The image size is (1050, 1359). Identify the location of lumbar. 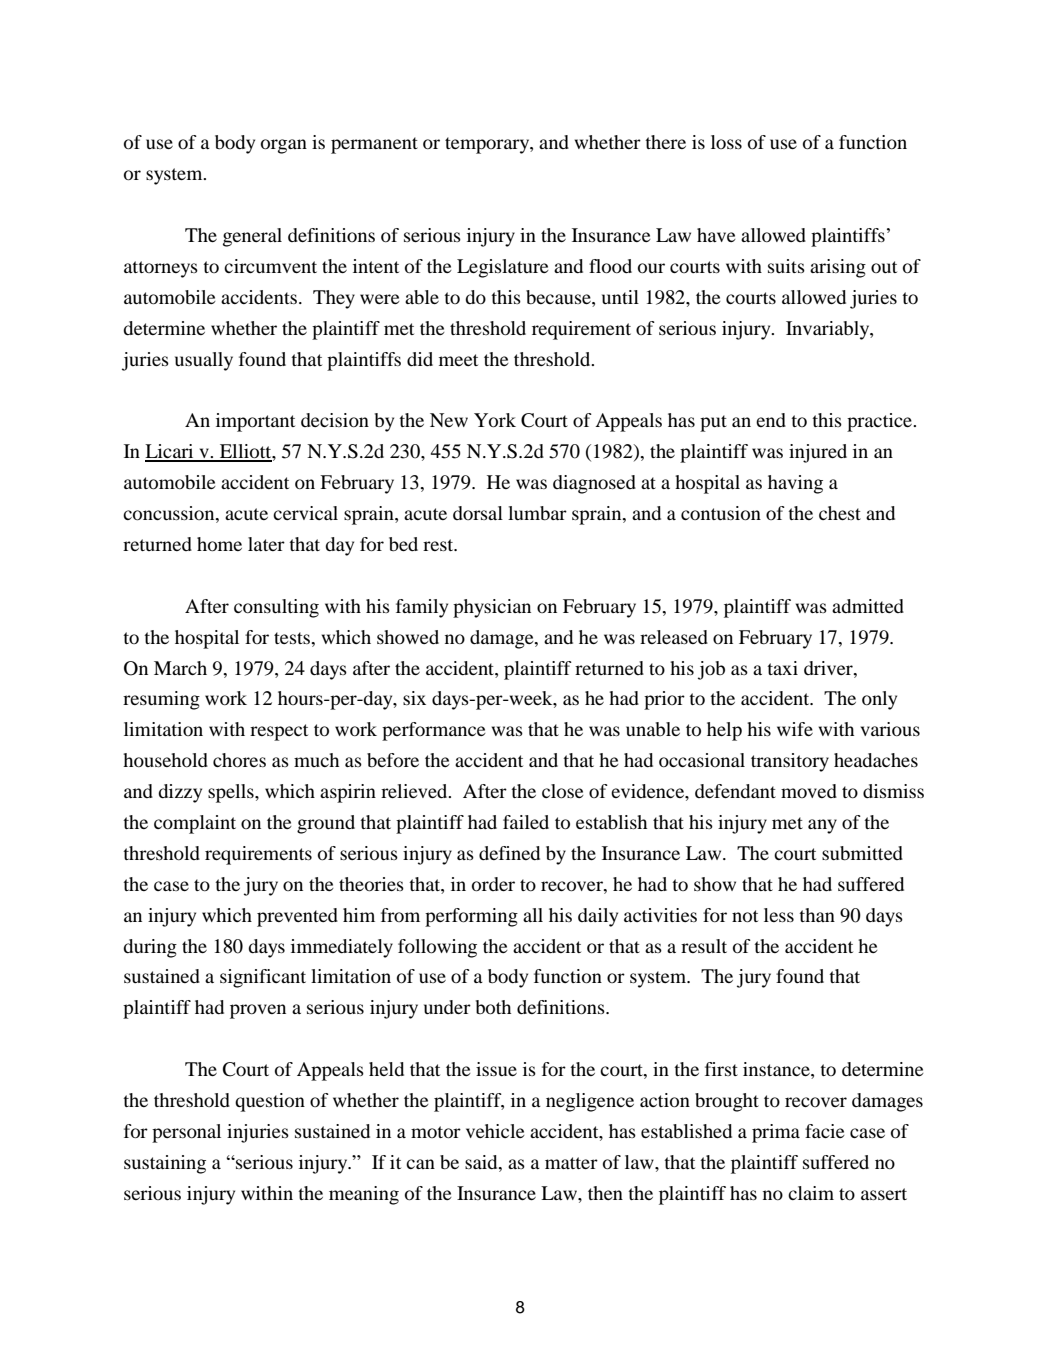
(537, 513).
